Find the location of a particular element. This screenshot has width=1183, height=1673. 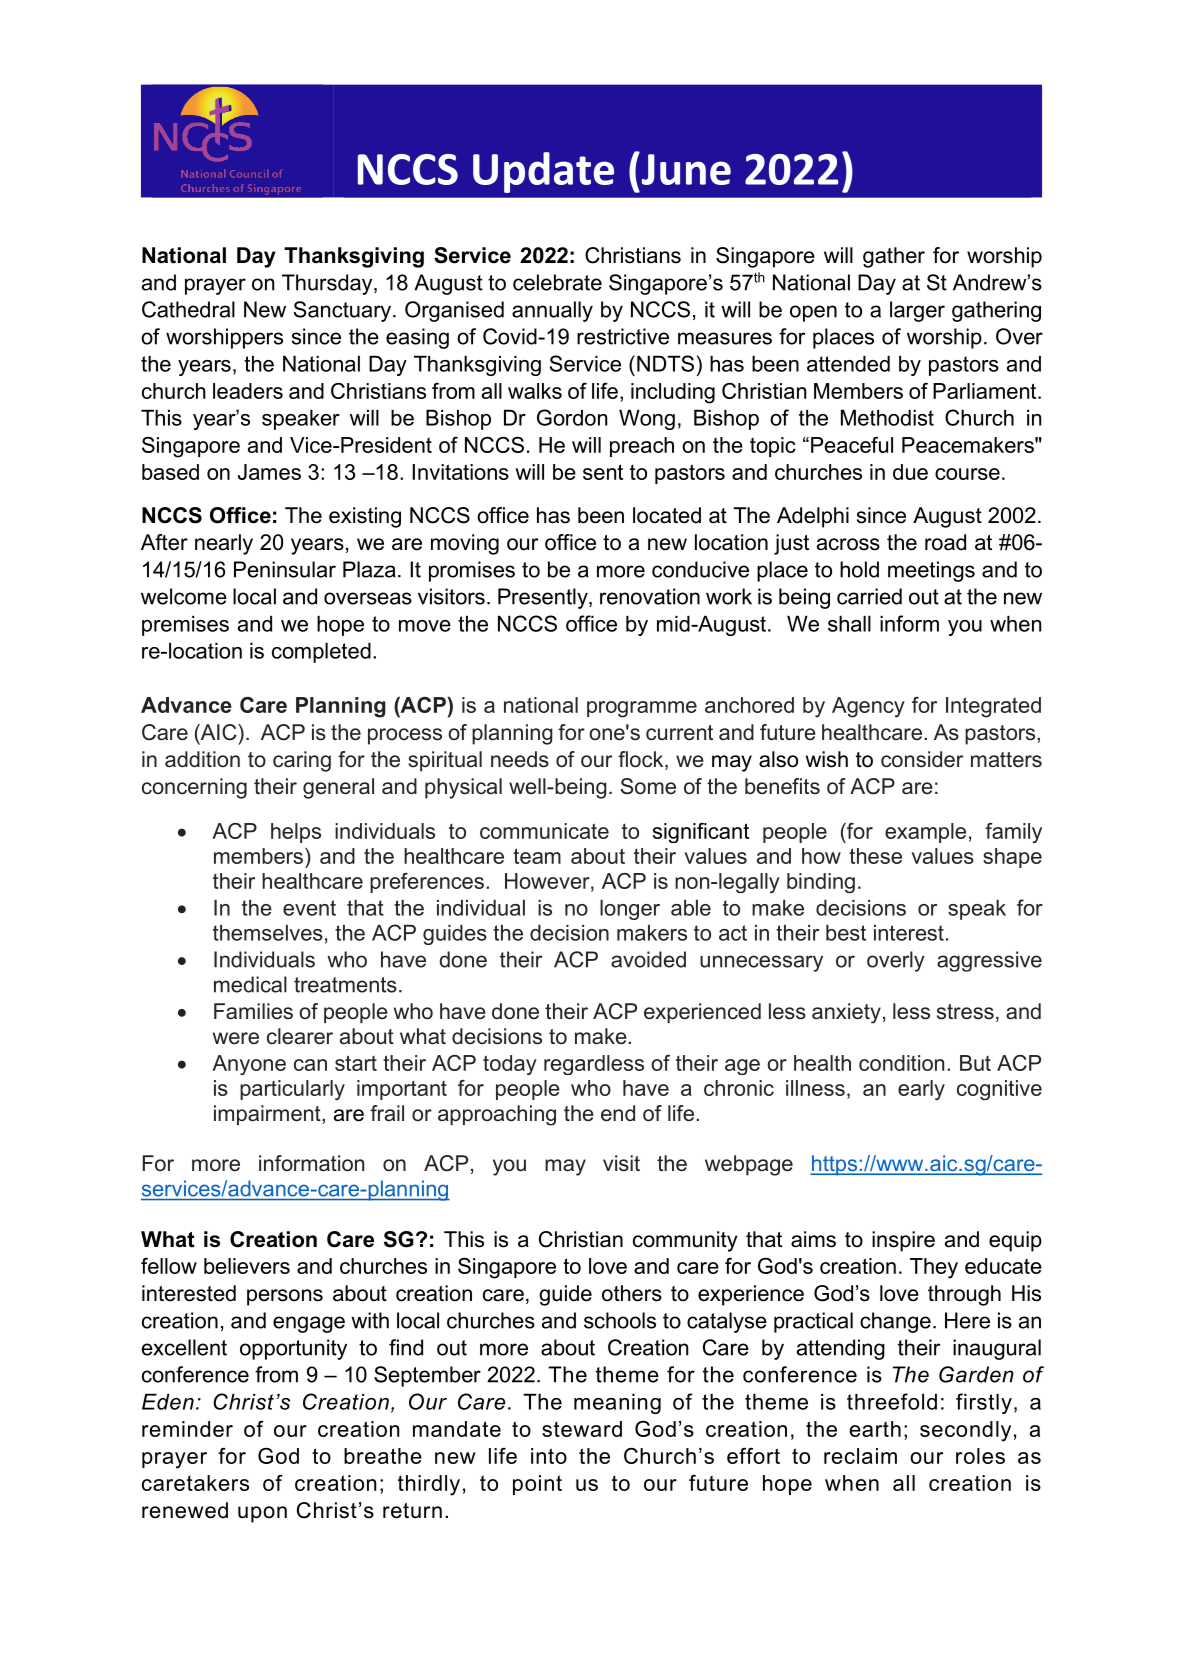

larger is located at coordinates (917, 311).
